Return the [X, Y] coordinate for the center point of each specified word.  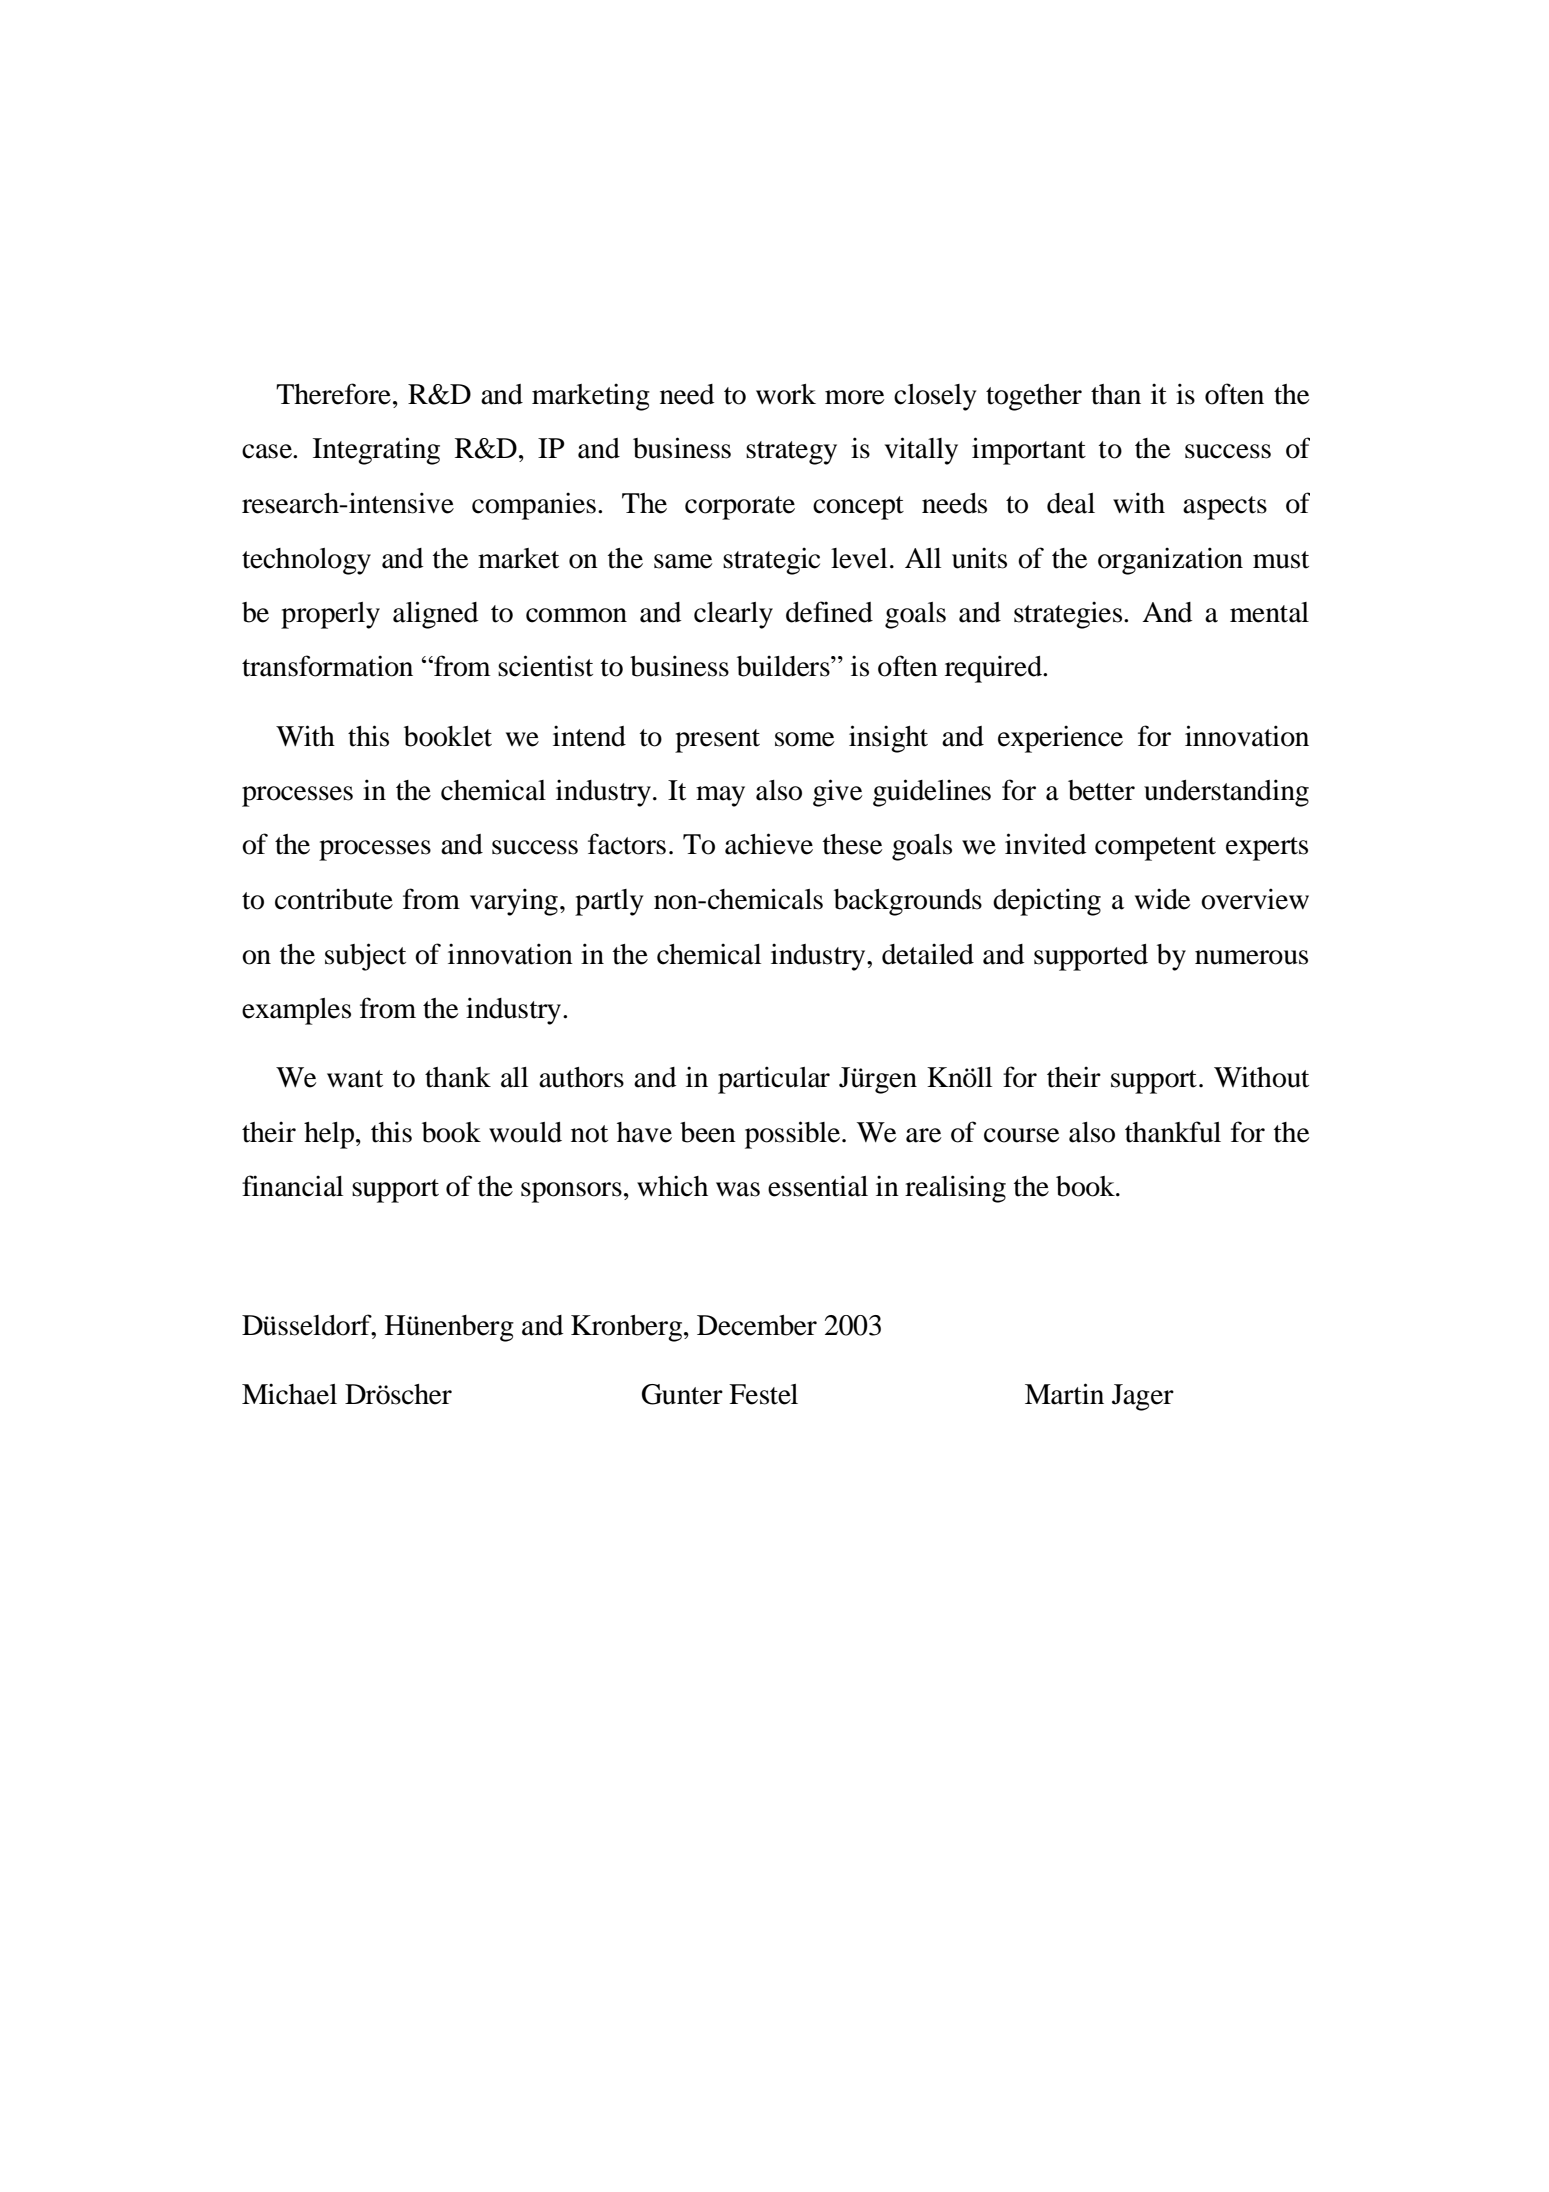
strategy [791, 453]
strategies [1069, 615]
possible [794, 1135]
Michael [289, 1394]
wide [1162, 899]
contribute [334, 899]
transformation [327, 666]
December [757, 1325]
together [1034, 397]
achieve [769, 844]
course [1021, 1135]
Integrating [376, 451]
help [330, 1135]
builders [784, 666]
